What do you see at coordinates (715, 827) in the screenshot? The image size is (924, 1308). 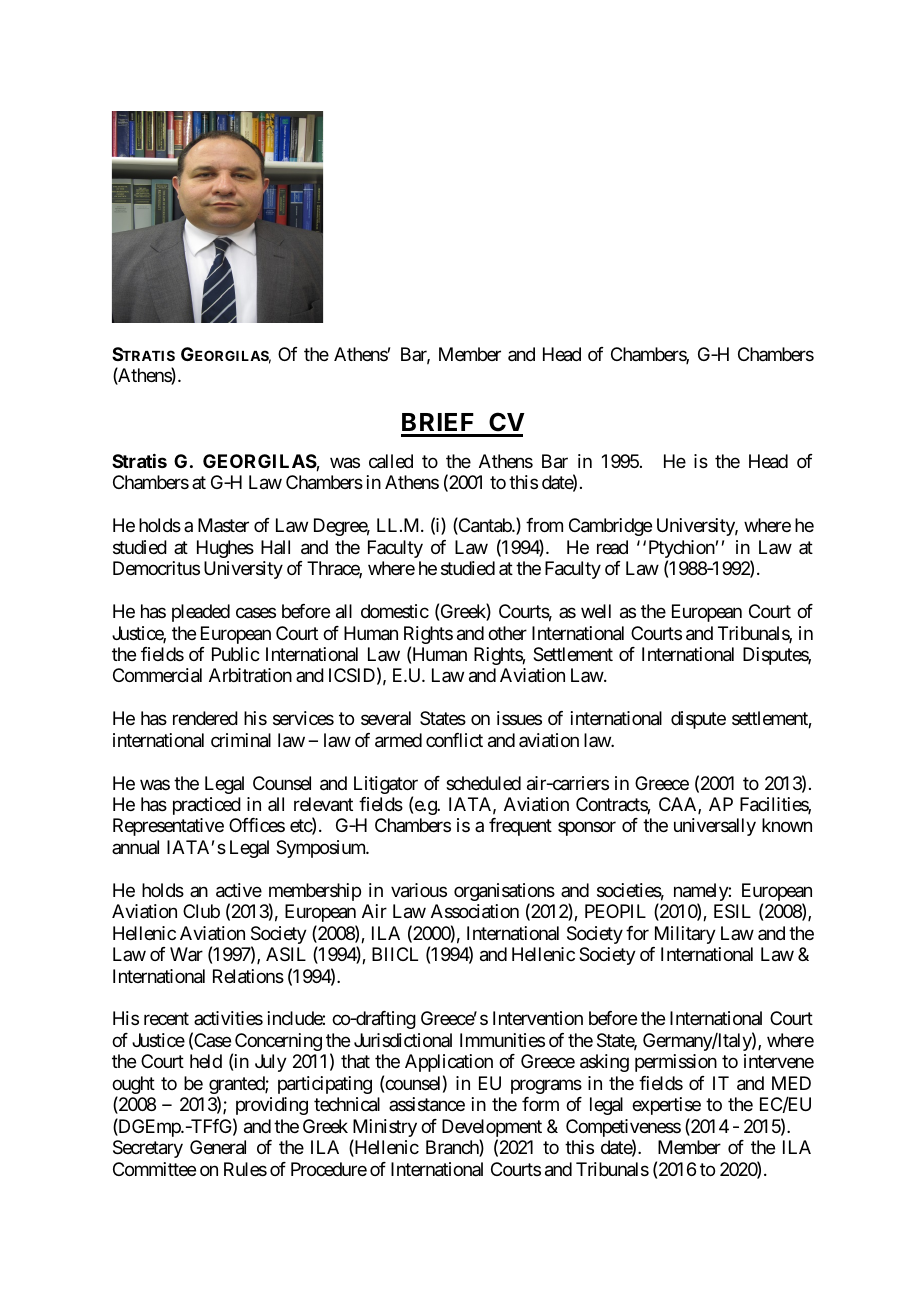 I see `universally` at bounding box center [715, 827].
